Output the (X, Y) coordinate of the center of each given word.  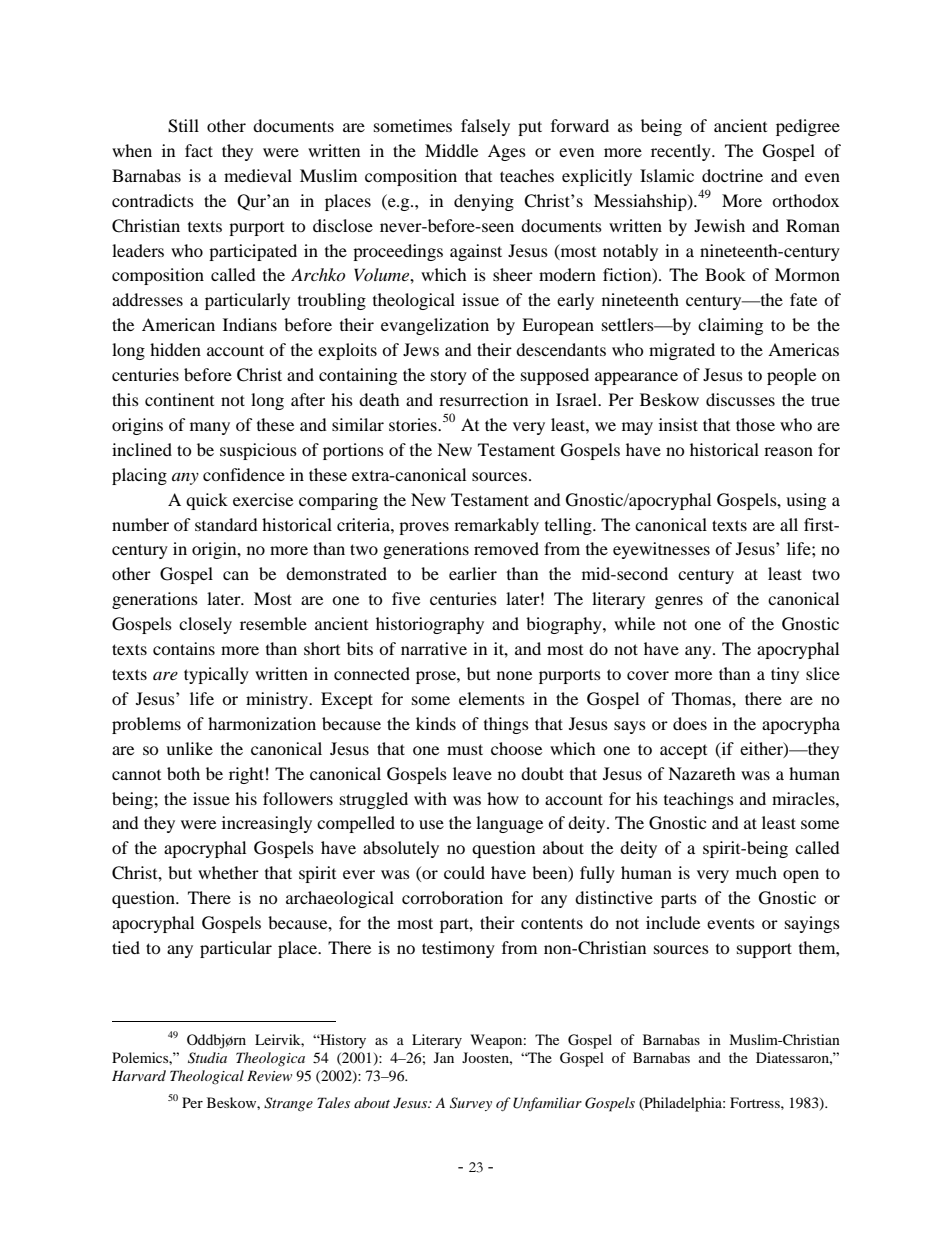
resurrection (483, 399)
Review (269, 1075)
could (464, 872)
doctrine (732, 175)
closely (205, 625)
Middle (451, 150)
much (756, 872)
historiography (430, 625)
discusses (740, 399)
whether (228, 872)
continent (179, 399)
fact (199, 150)
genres (679, 602)
